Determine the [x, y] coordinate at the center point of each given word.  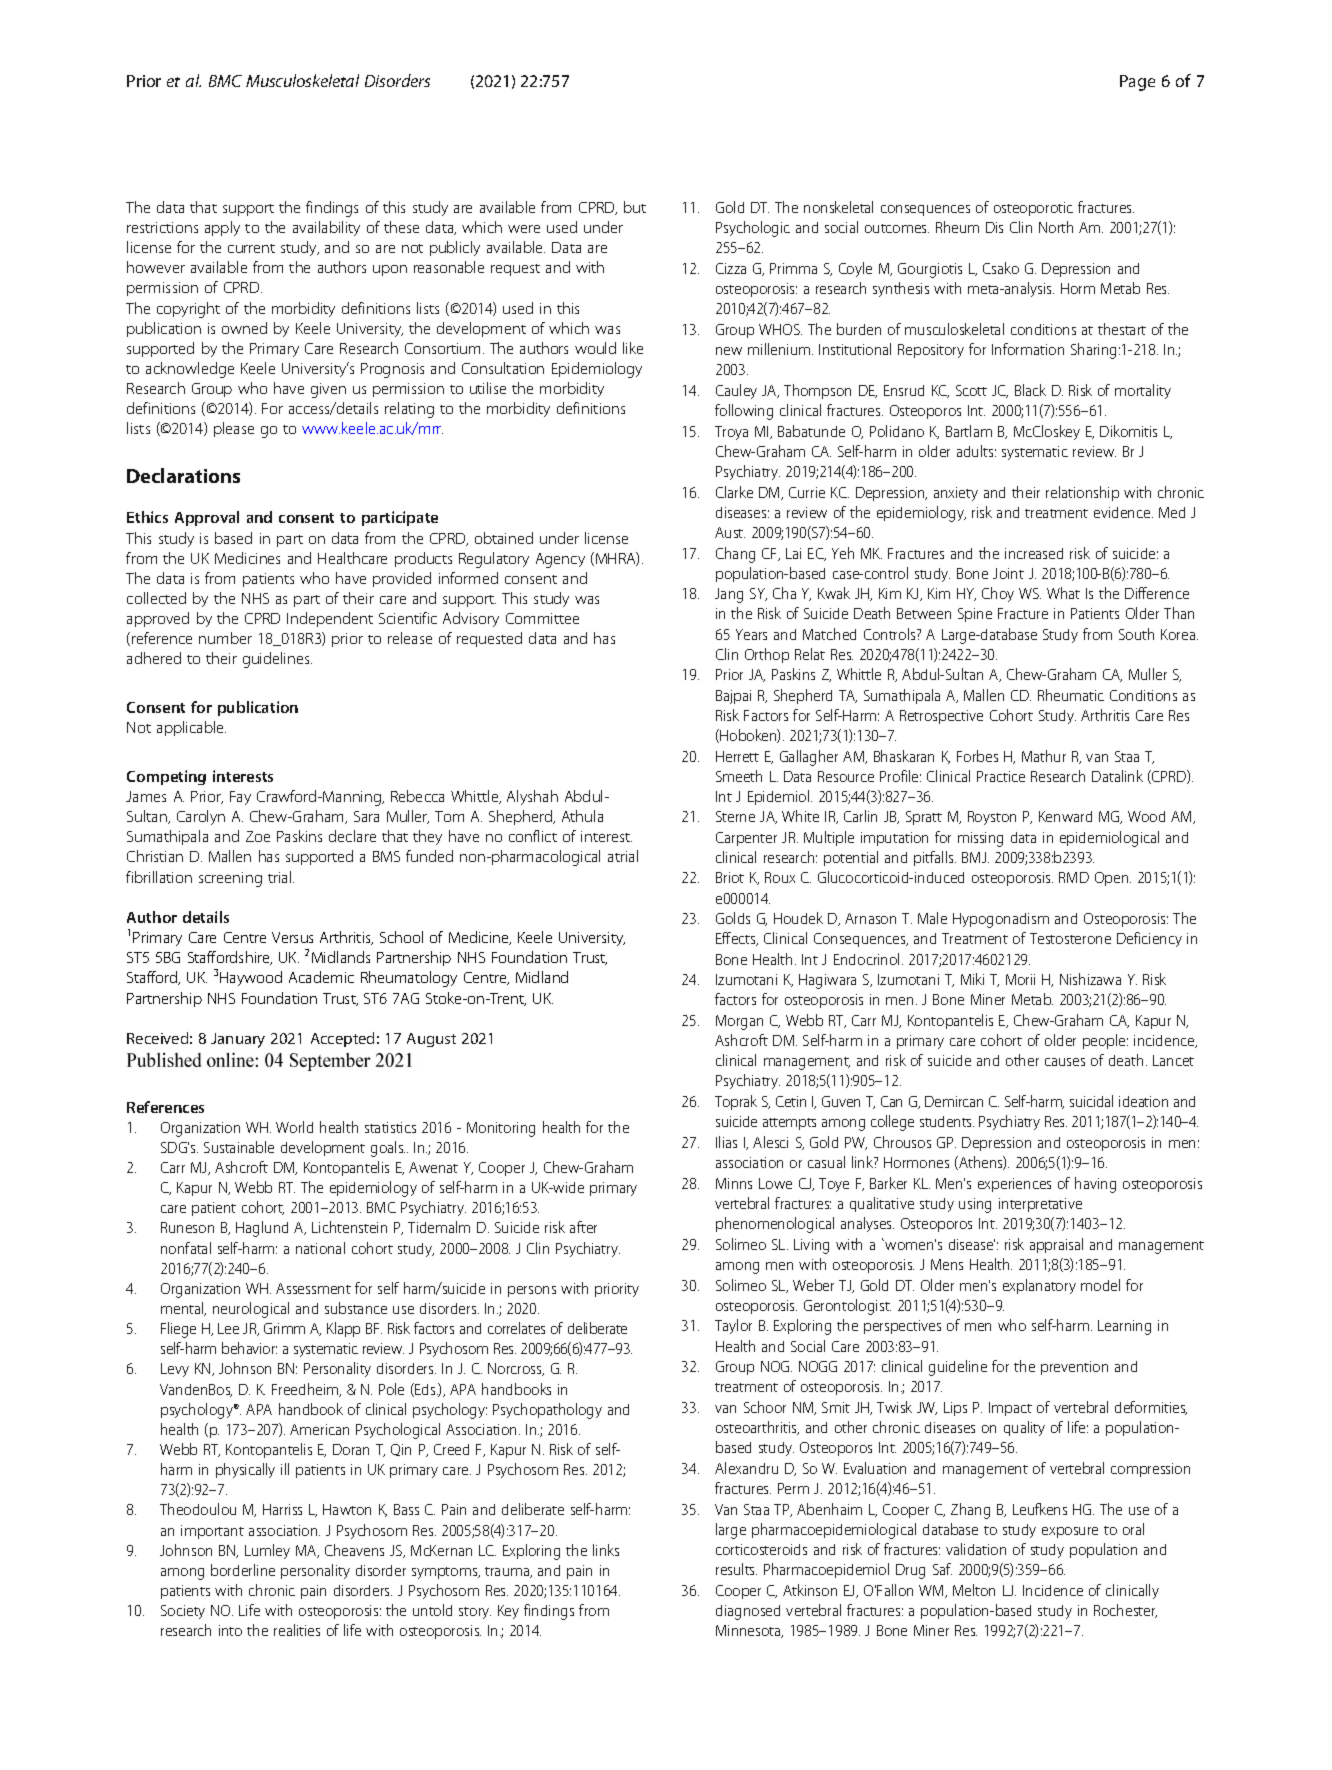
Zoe [258, 836]
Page [1137, 83]
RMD [1074, 877]
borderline [243, 1570]
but [635, 207]
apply [222, 228]
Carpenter [746, 839]
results [736, 1569]
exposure [1070, 1532]
